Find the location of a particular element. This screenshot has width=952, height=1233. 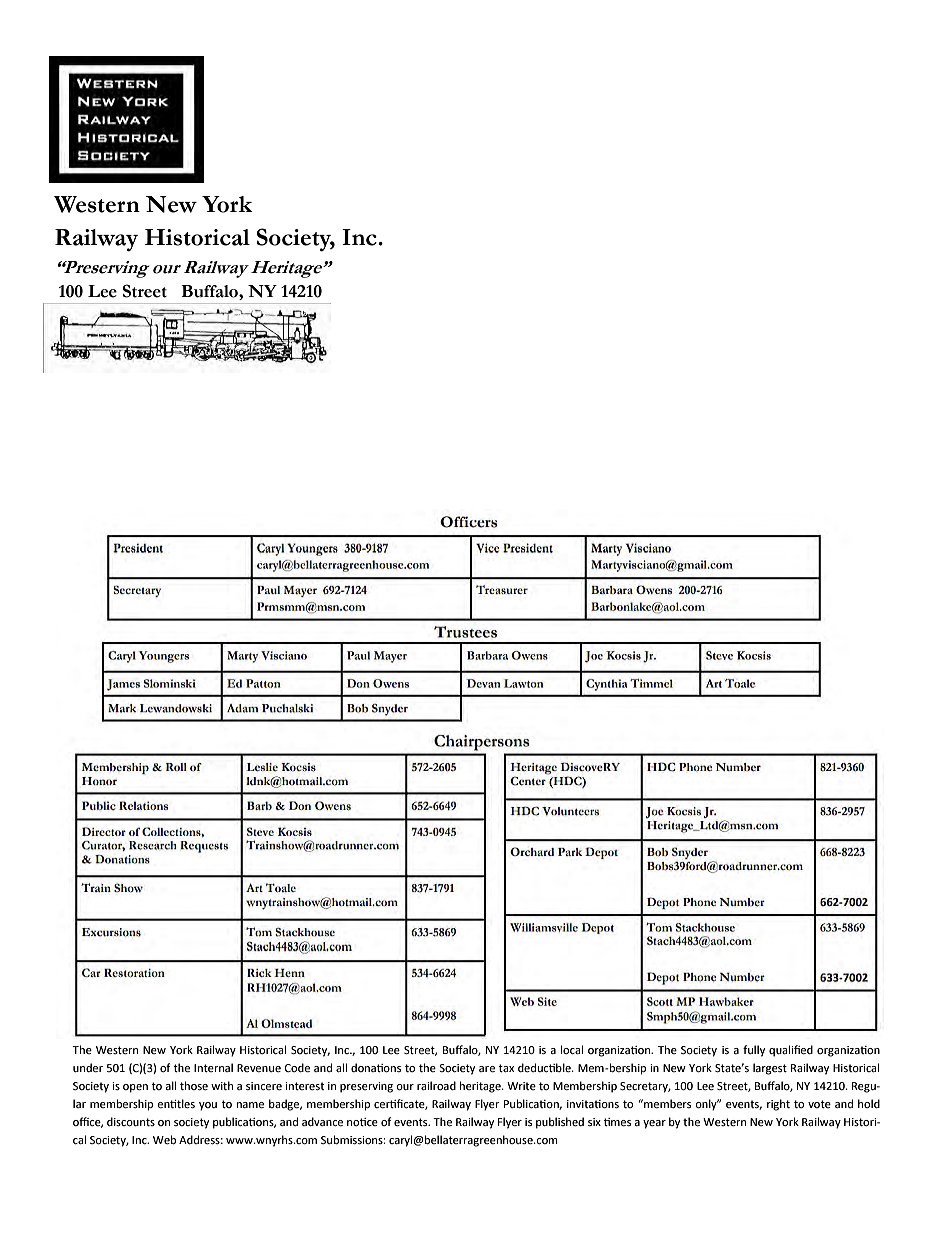

year is located at coordinates (654, 1124).
